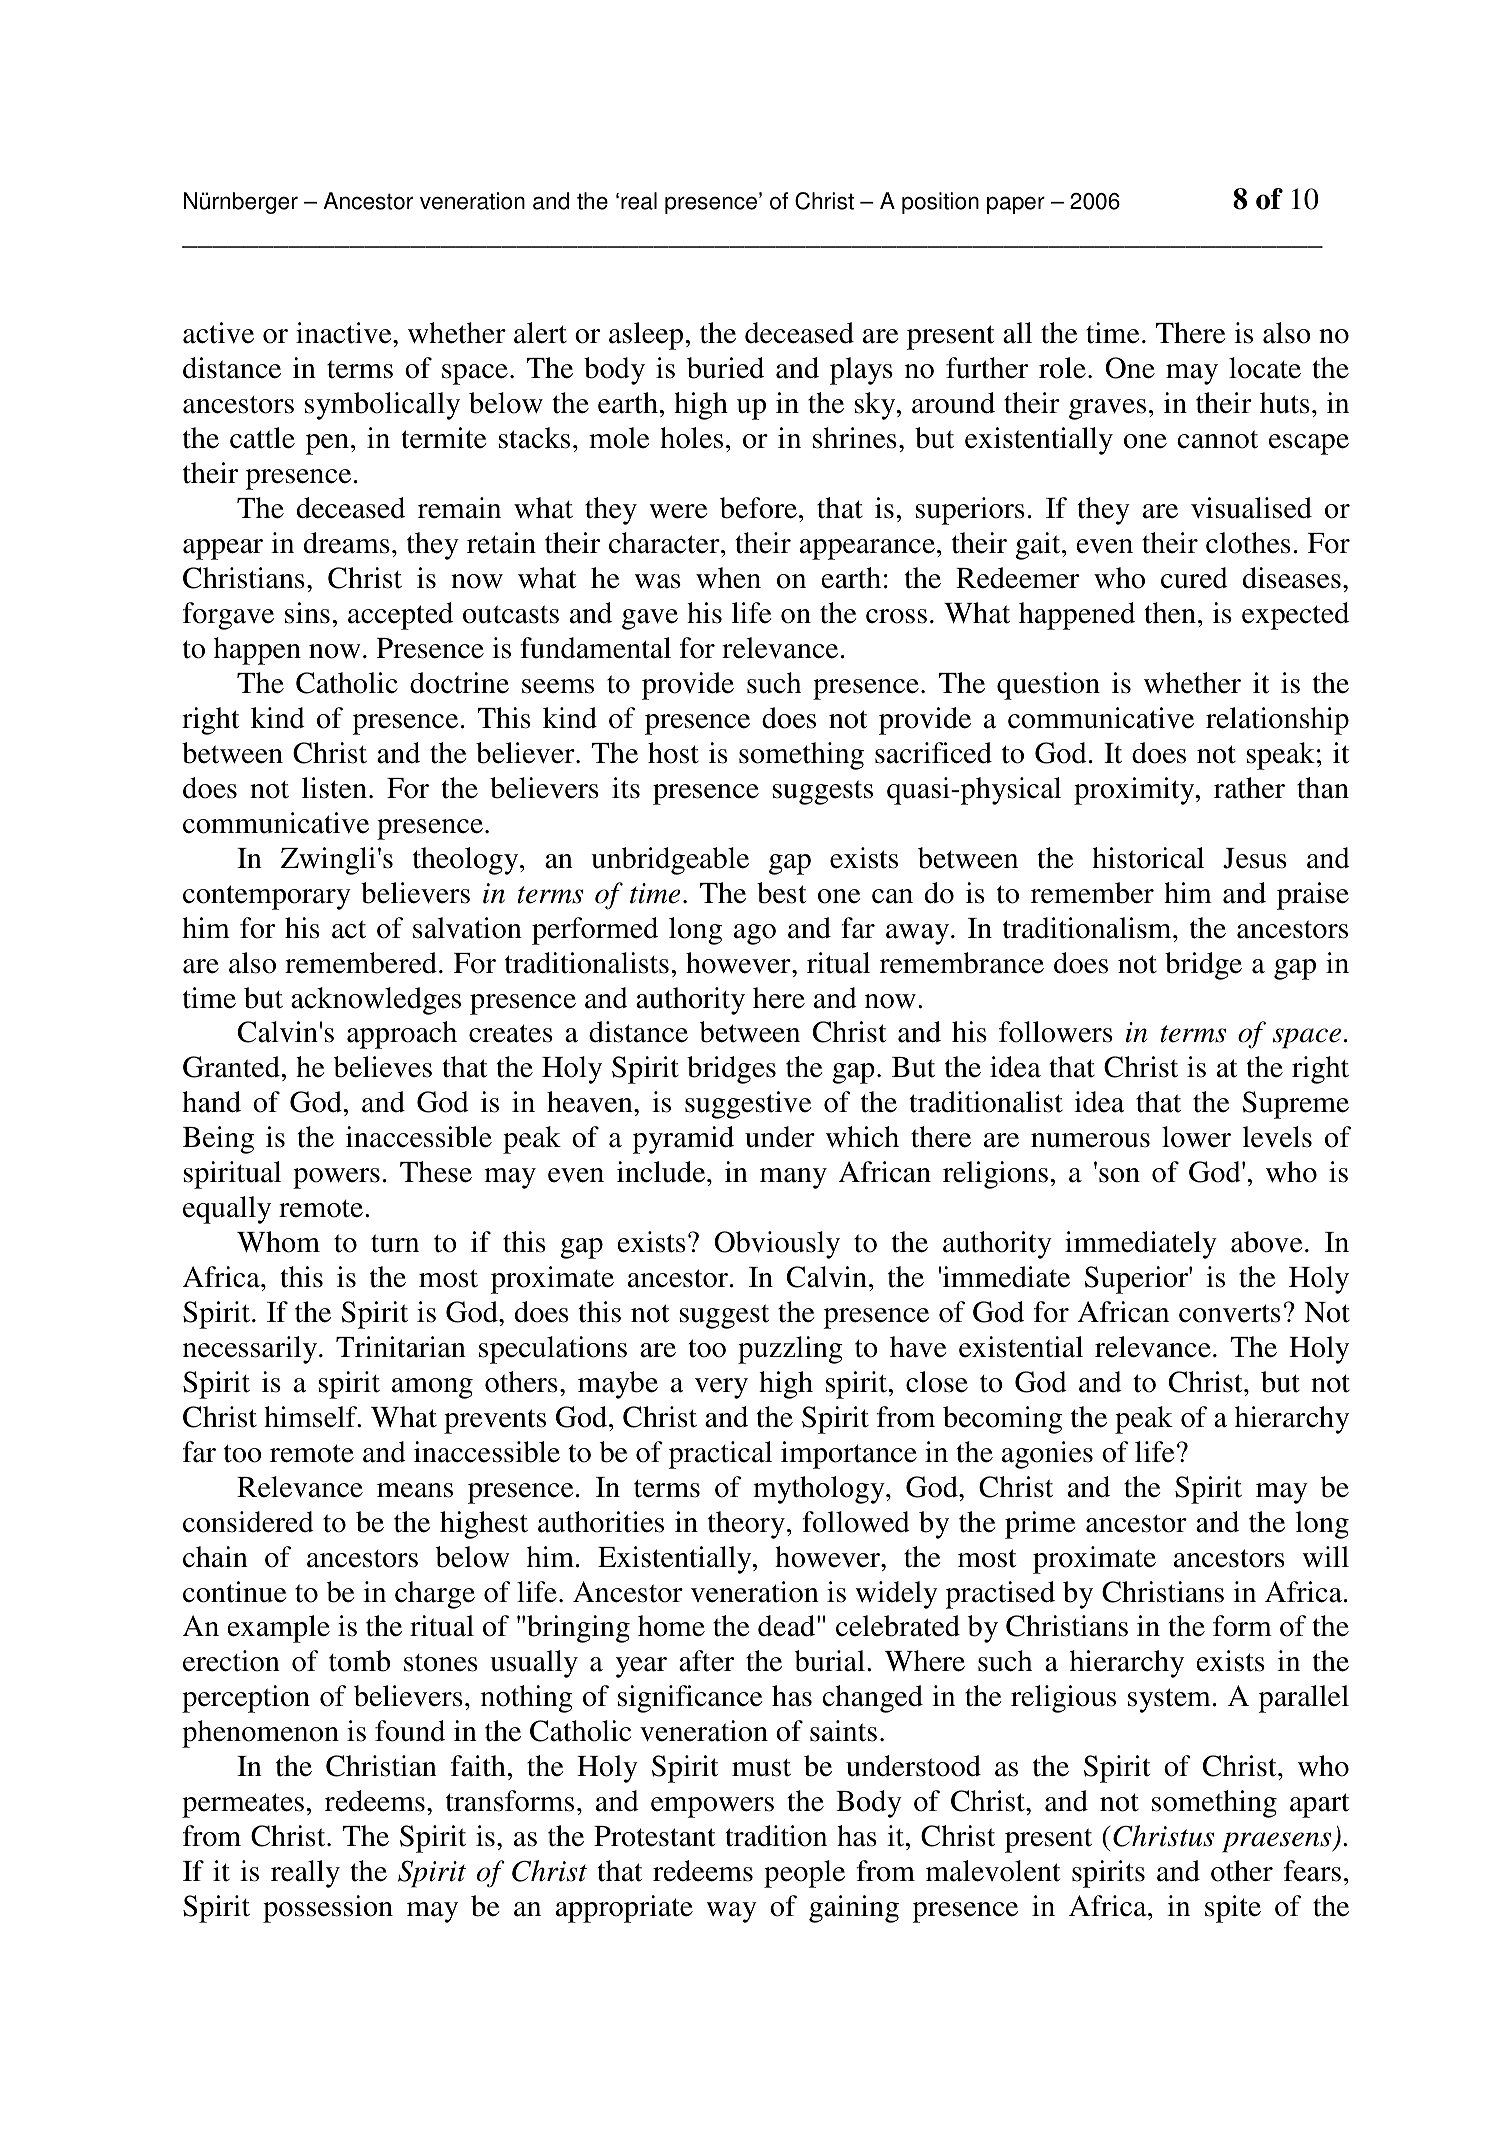  What do you see at coordinates (382, 1067) in the screenshot?
I see `believes` at bounding box center [382, 1067].
